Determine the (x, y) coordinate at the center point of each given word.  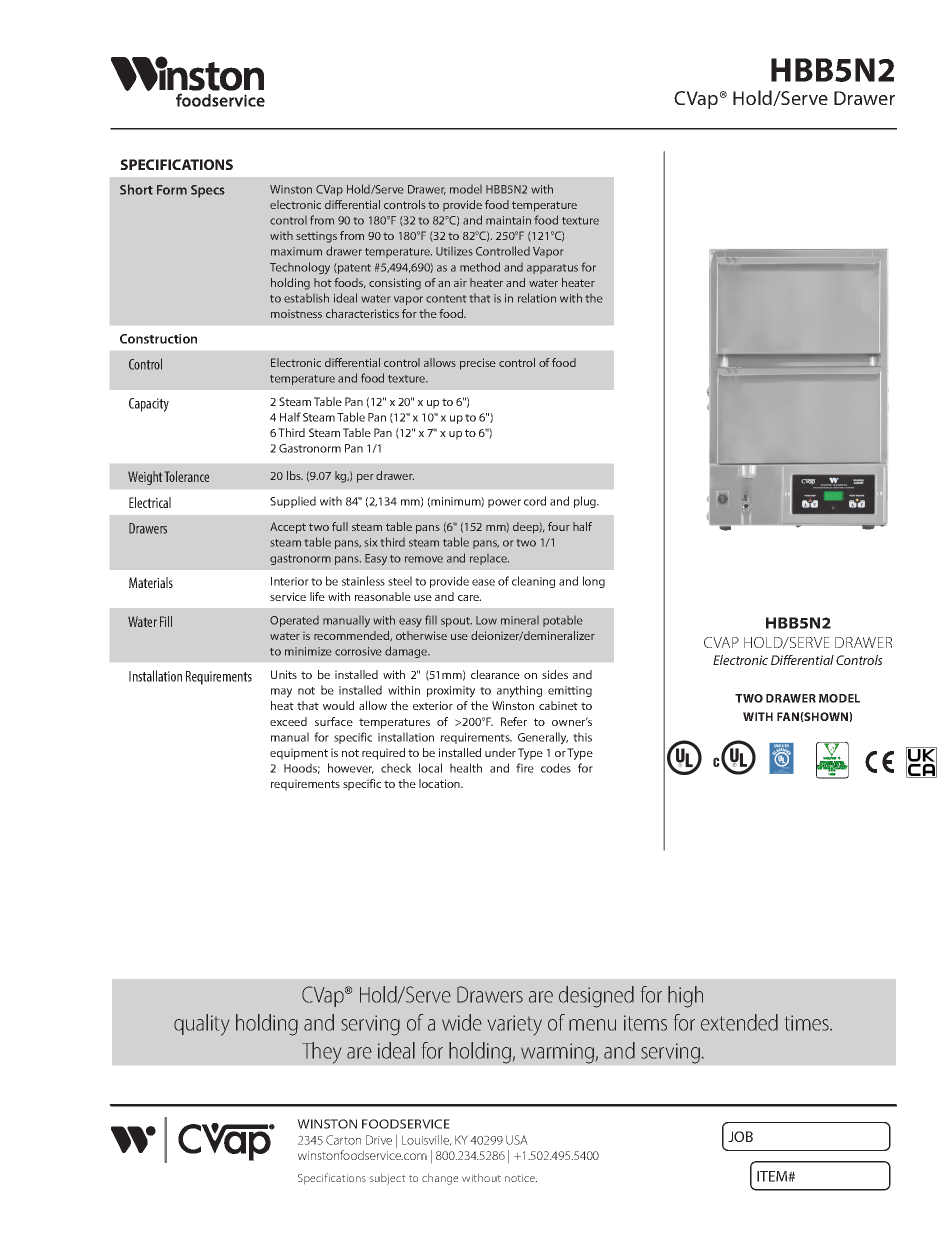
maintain (508, 220)
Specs (208, 191)
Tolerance (187, 476)
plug (586, 502)
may (281, 693)
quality (201, 1025)
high (685, 997)
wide (462, 1022)
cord (535, 501)
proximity (451, 692)
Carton (343, 1140)
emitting (570, 691)
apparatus (552, 269)
